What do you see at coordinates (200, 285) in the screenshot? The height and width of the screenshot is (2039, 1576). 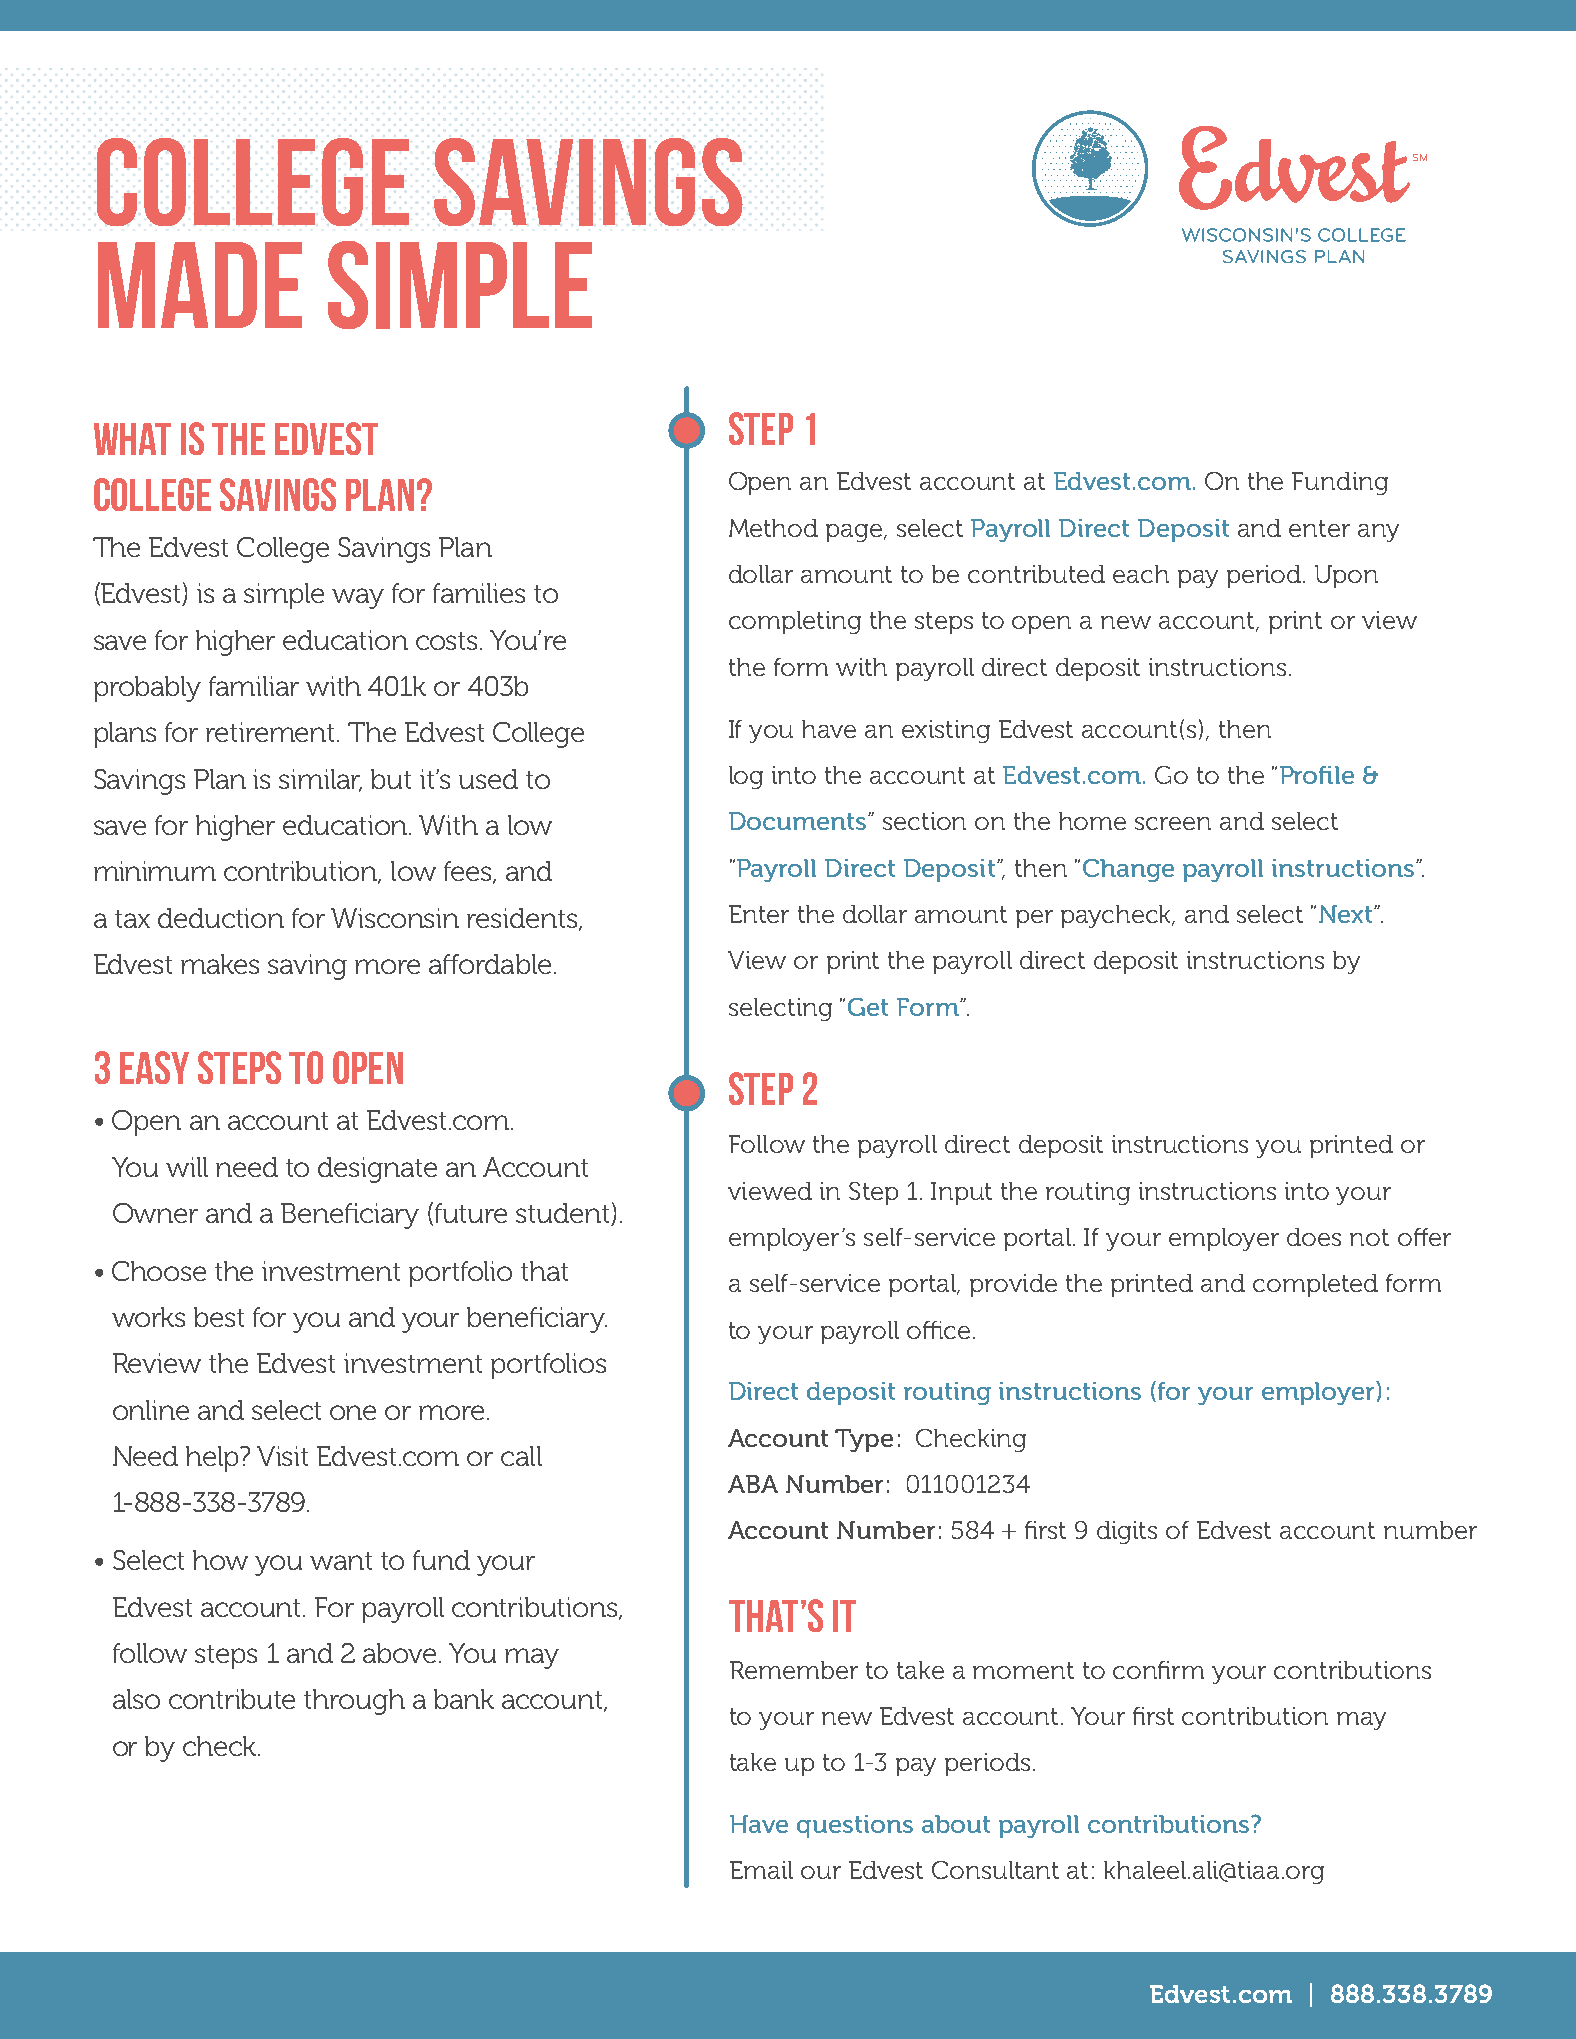 I see `MADE` at bounding box center [200, 285].
